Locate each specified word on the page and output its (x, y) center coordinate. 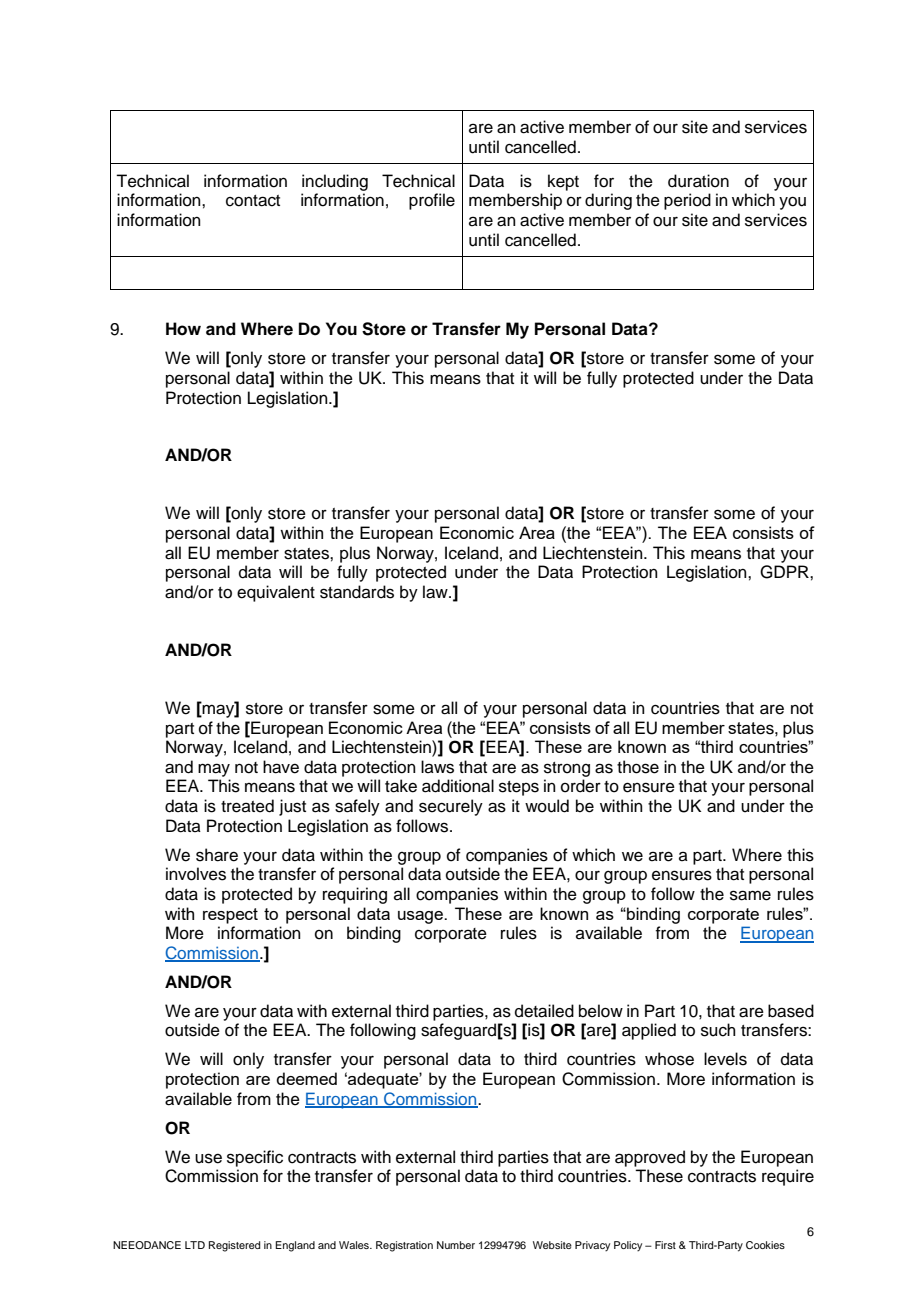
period (687, 201)
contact (253, 201)
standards (357, 592)
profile (432, 201)
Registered (234, 1246)
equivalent (276, 593)
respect (230, 916)
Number (456, 1245)
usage (421, 917)
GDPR (785, 572)
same (750, 895)
